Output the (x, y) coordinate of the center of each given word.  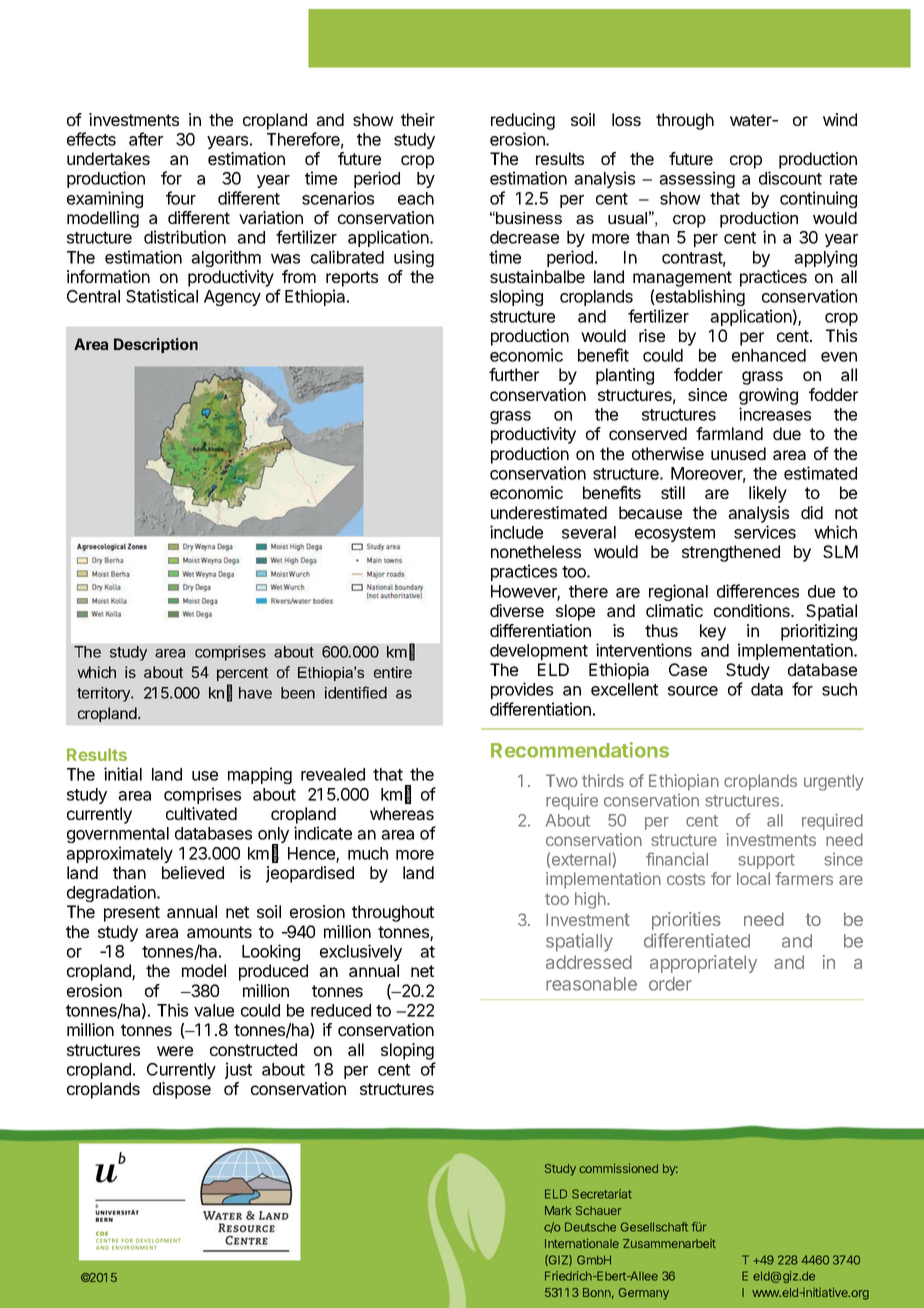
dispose (182, 1090)
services (765, 532)
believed (193, 872)
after (146, 139)
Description (156, 345)
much (368, 853)
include (516, 532)
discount (790, 178)
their (418, 119)
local (753, 878)
